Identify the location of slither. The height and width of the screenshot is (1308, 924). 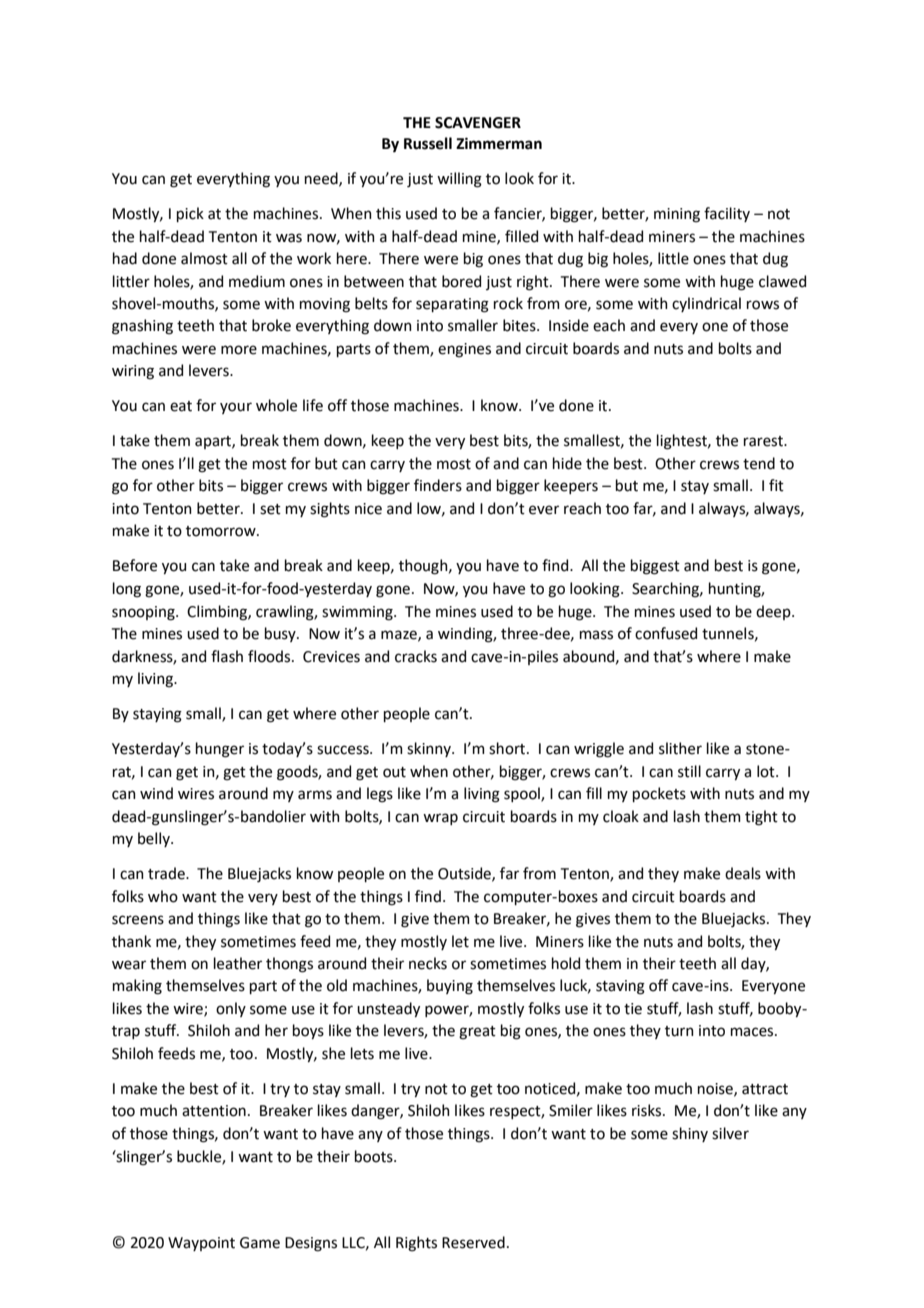
(680, 748).
